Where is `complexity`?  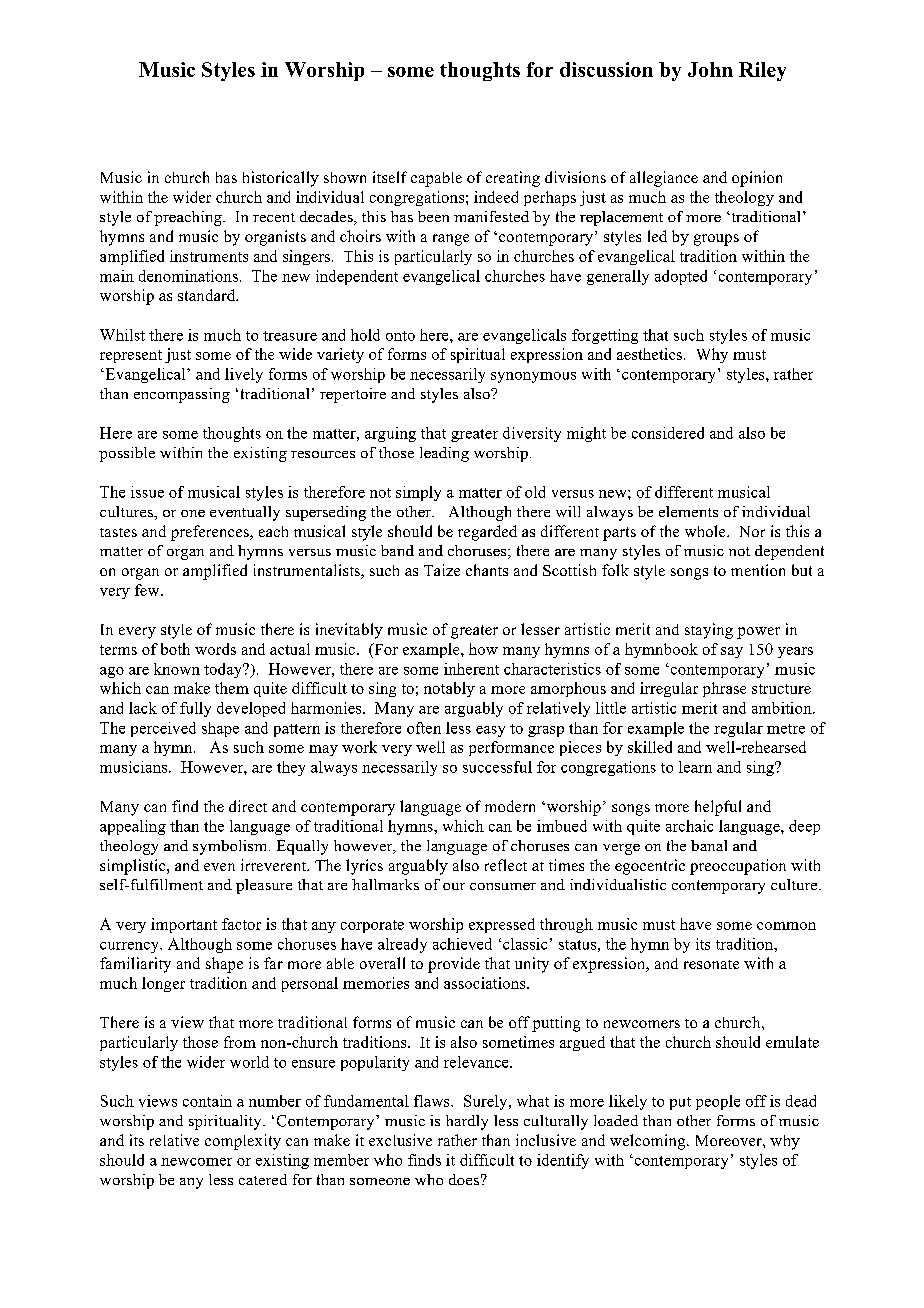 complexity is located at coordinates (243, 1142).
